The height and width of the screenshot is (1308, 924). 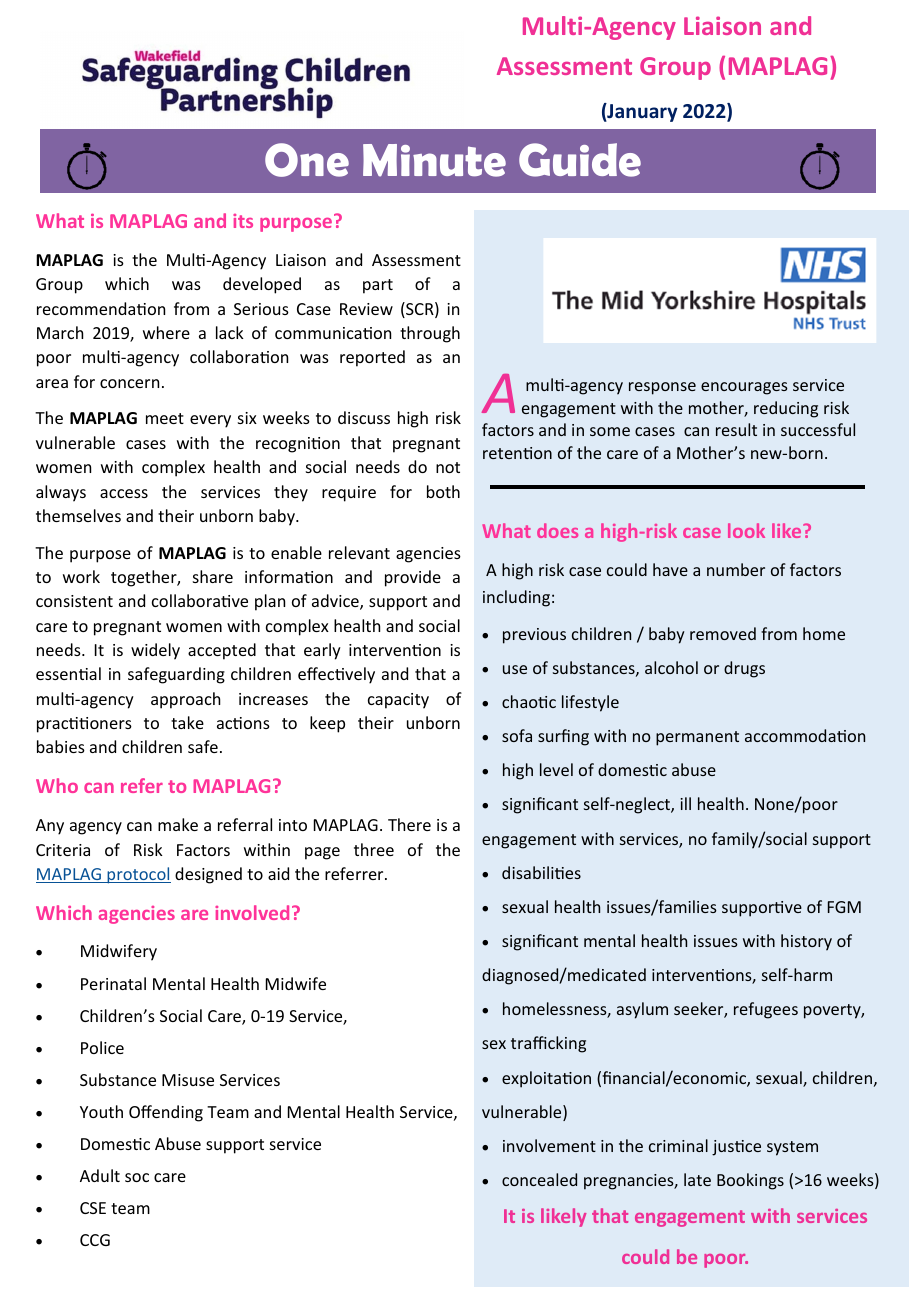 What do you see at coordinates (580, 160) in the screenshot?
I see `Guide` at bounding box center [580, 160].
